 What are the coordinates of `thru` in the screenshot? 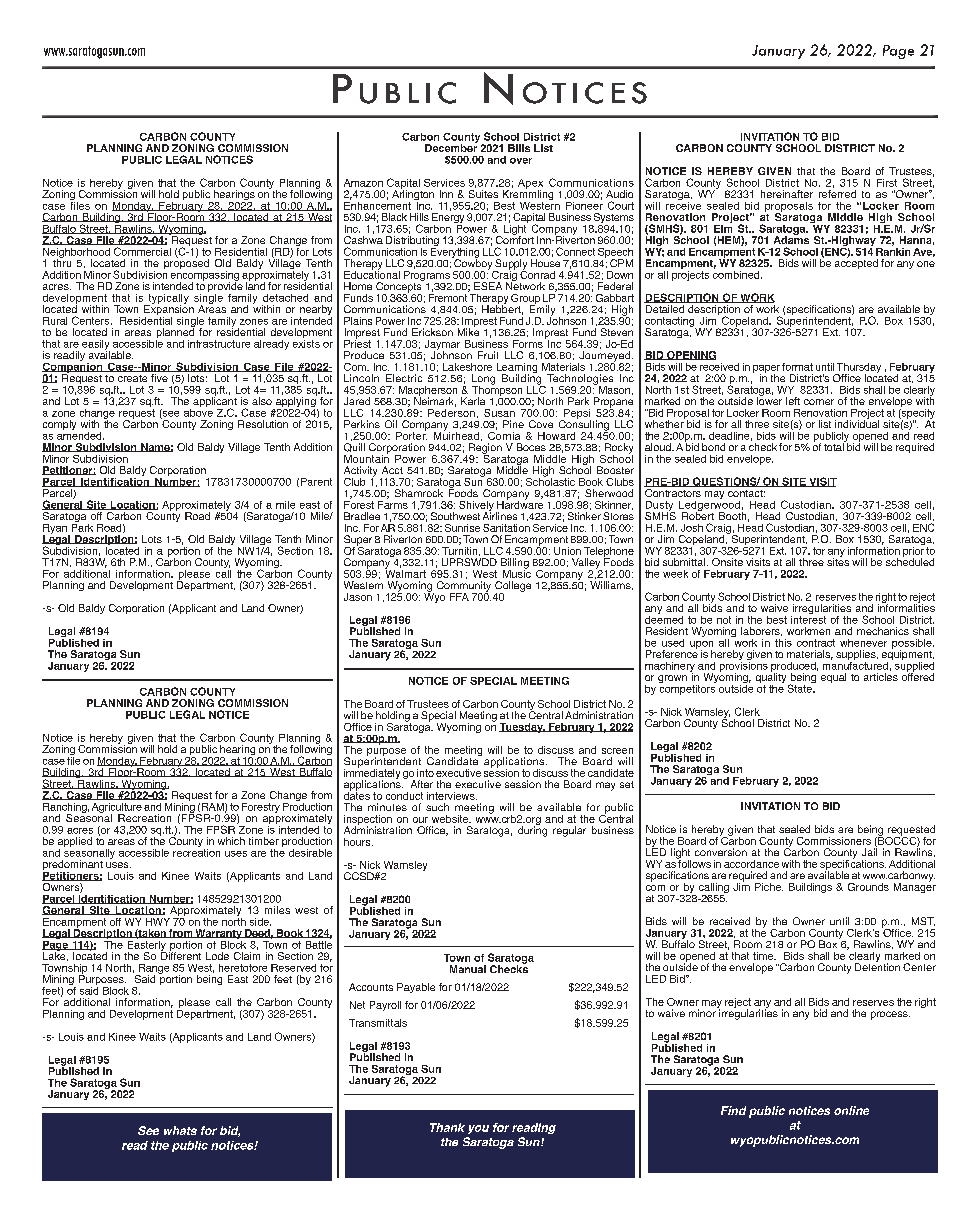 It's located at (62, 262).
